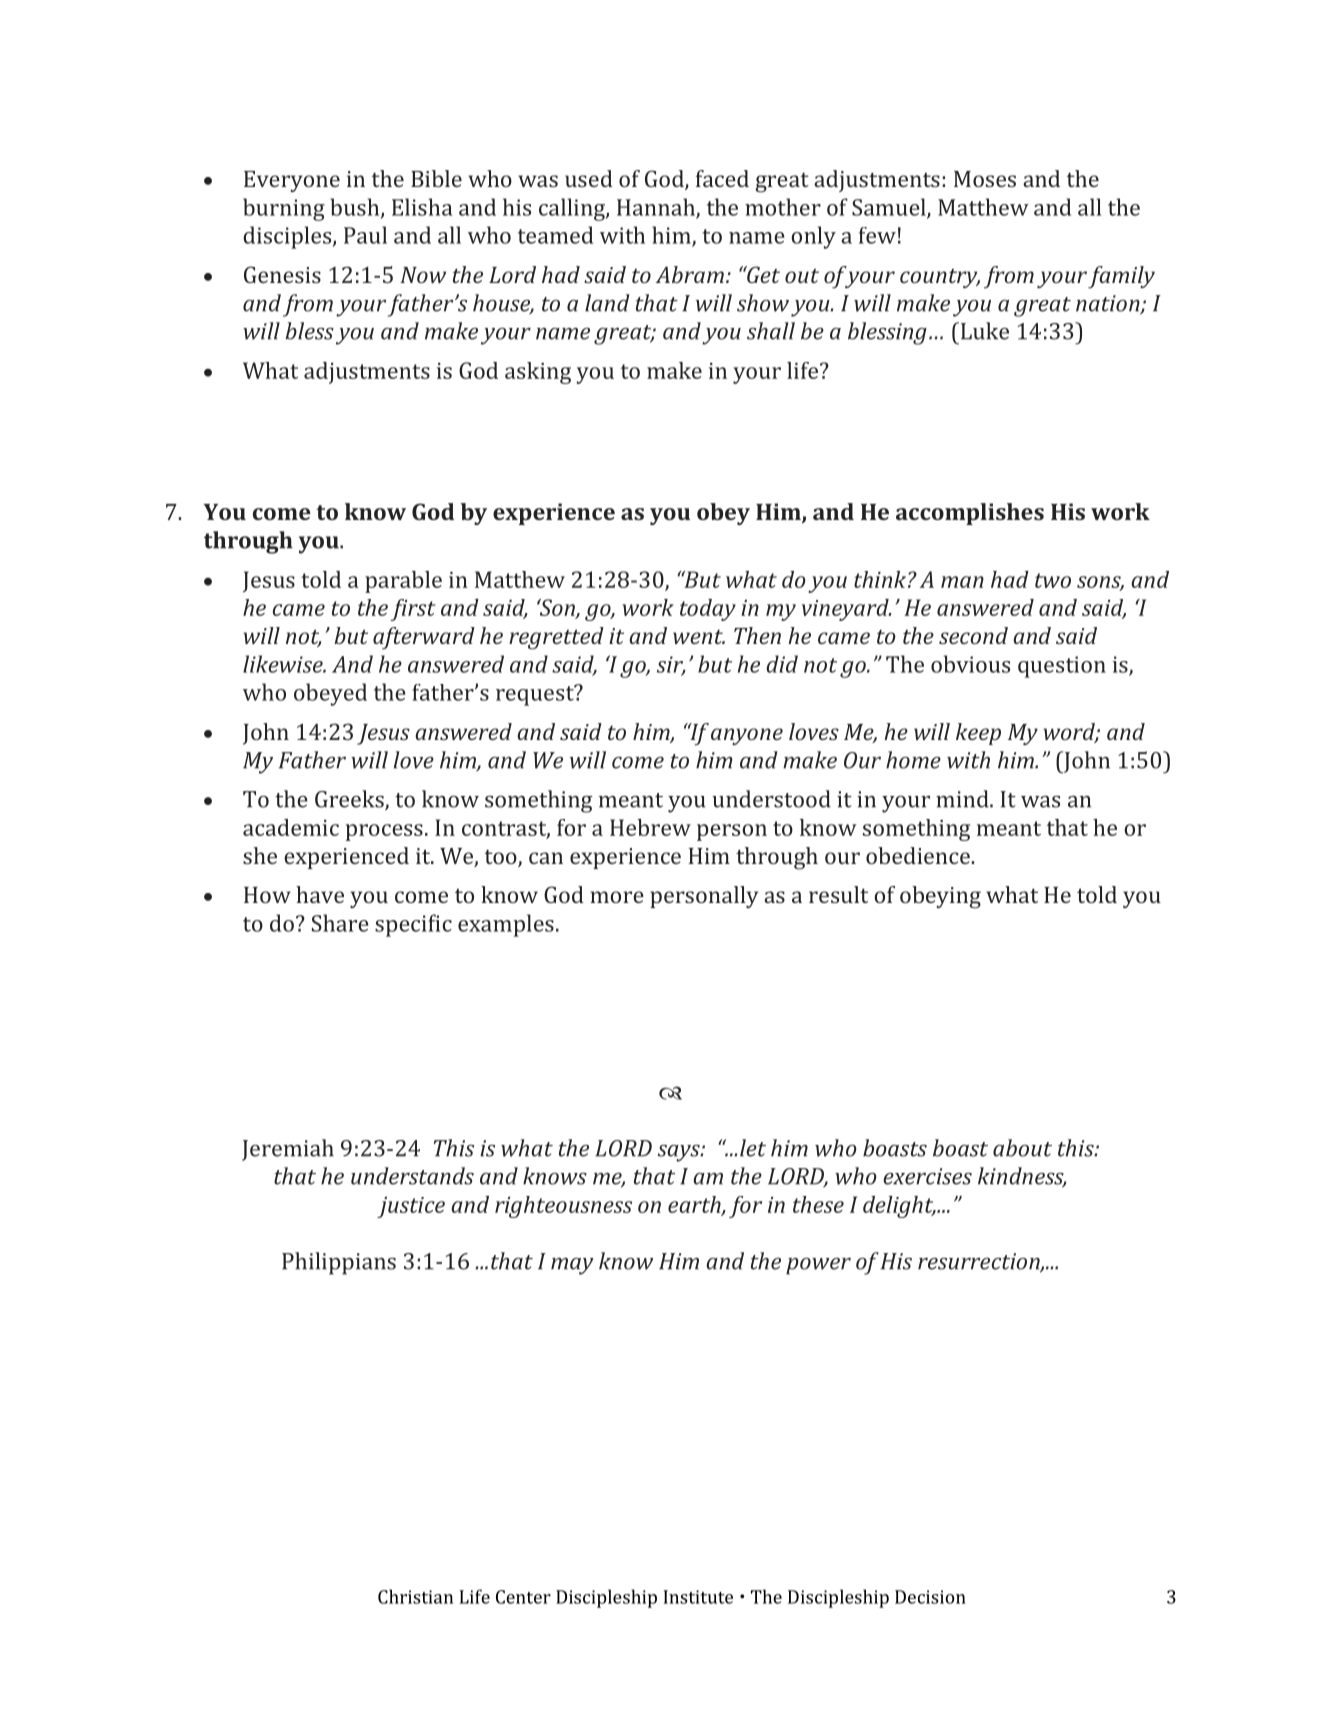 Image resolution: width=1341 pixels, height=1736 pixels. I want to click on Paul, so click(365, 235).
